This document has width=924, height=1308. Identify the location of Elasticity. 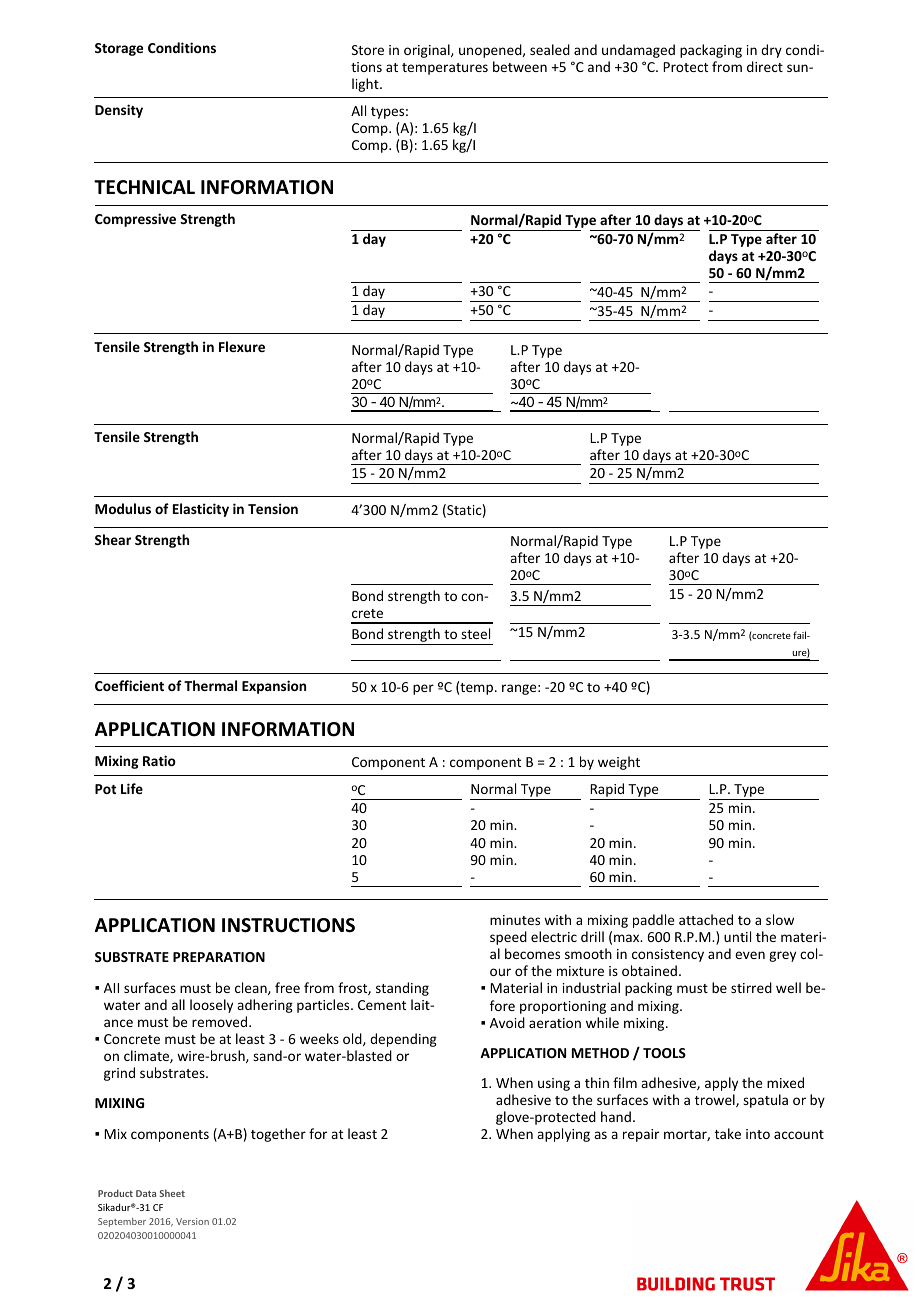
(201, 510).
